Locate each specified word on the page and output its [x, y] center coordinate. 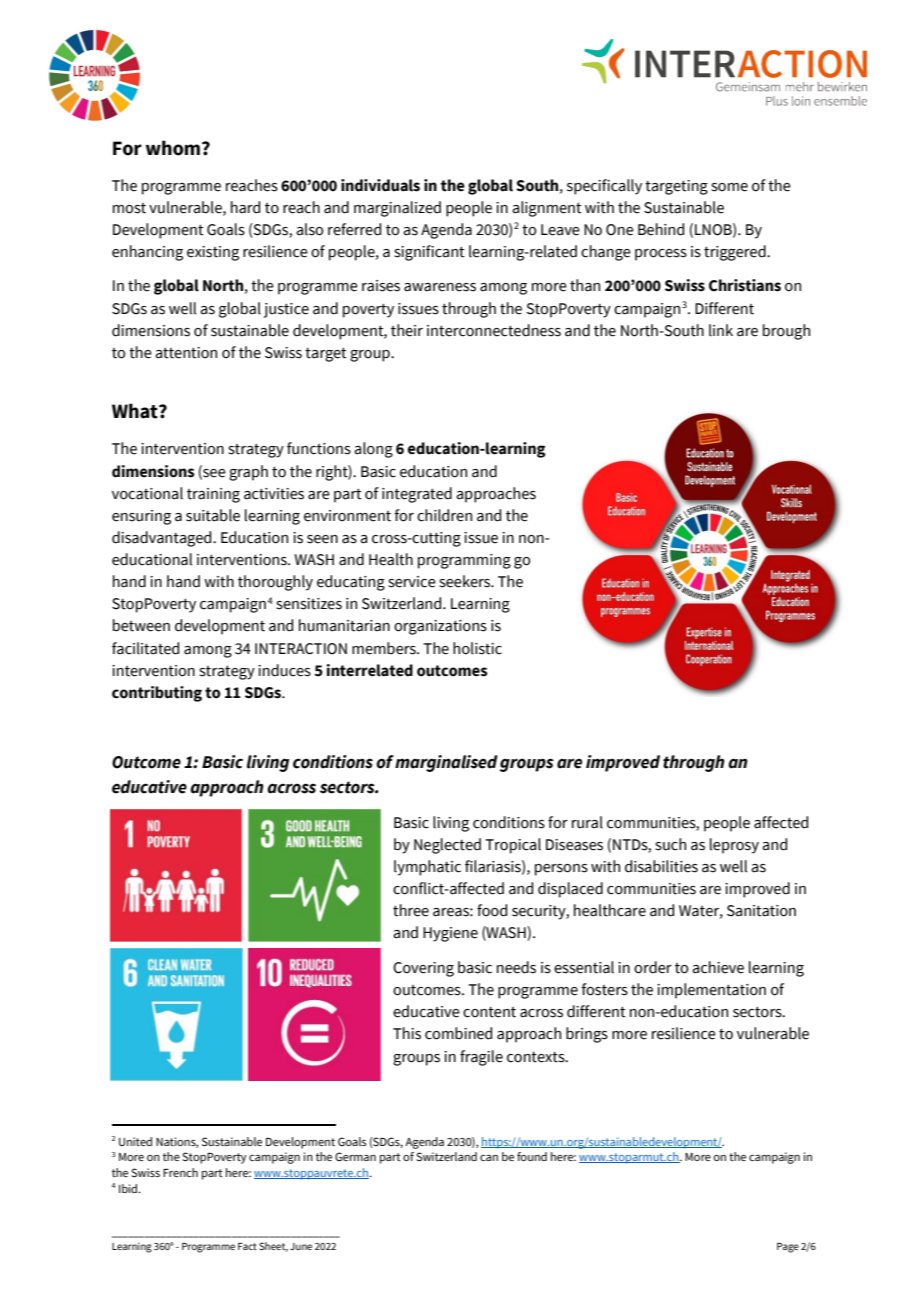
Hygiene [450, 934]
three [411, 910]
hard [245, 207]
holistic [477, 648]
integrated [417, 495]
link [721, 330]
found [532, 1156]
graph [248, 473]
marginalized [397, 209]
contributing [157, 694]
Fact [247, 1246]
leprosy [734, 846]
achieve [718, 967]
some [729, 187]
